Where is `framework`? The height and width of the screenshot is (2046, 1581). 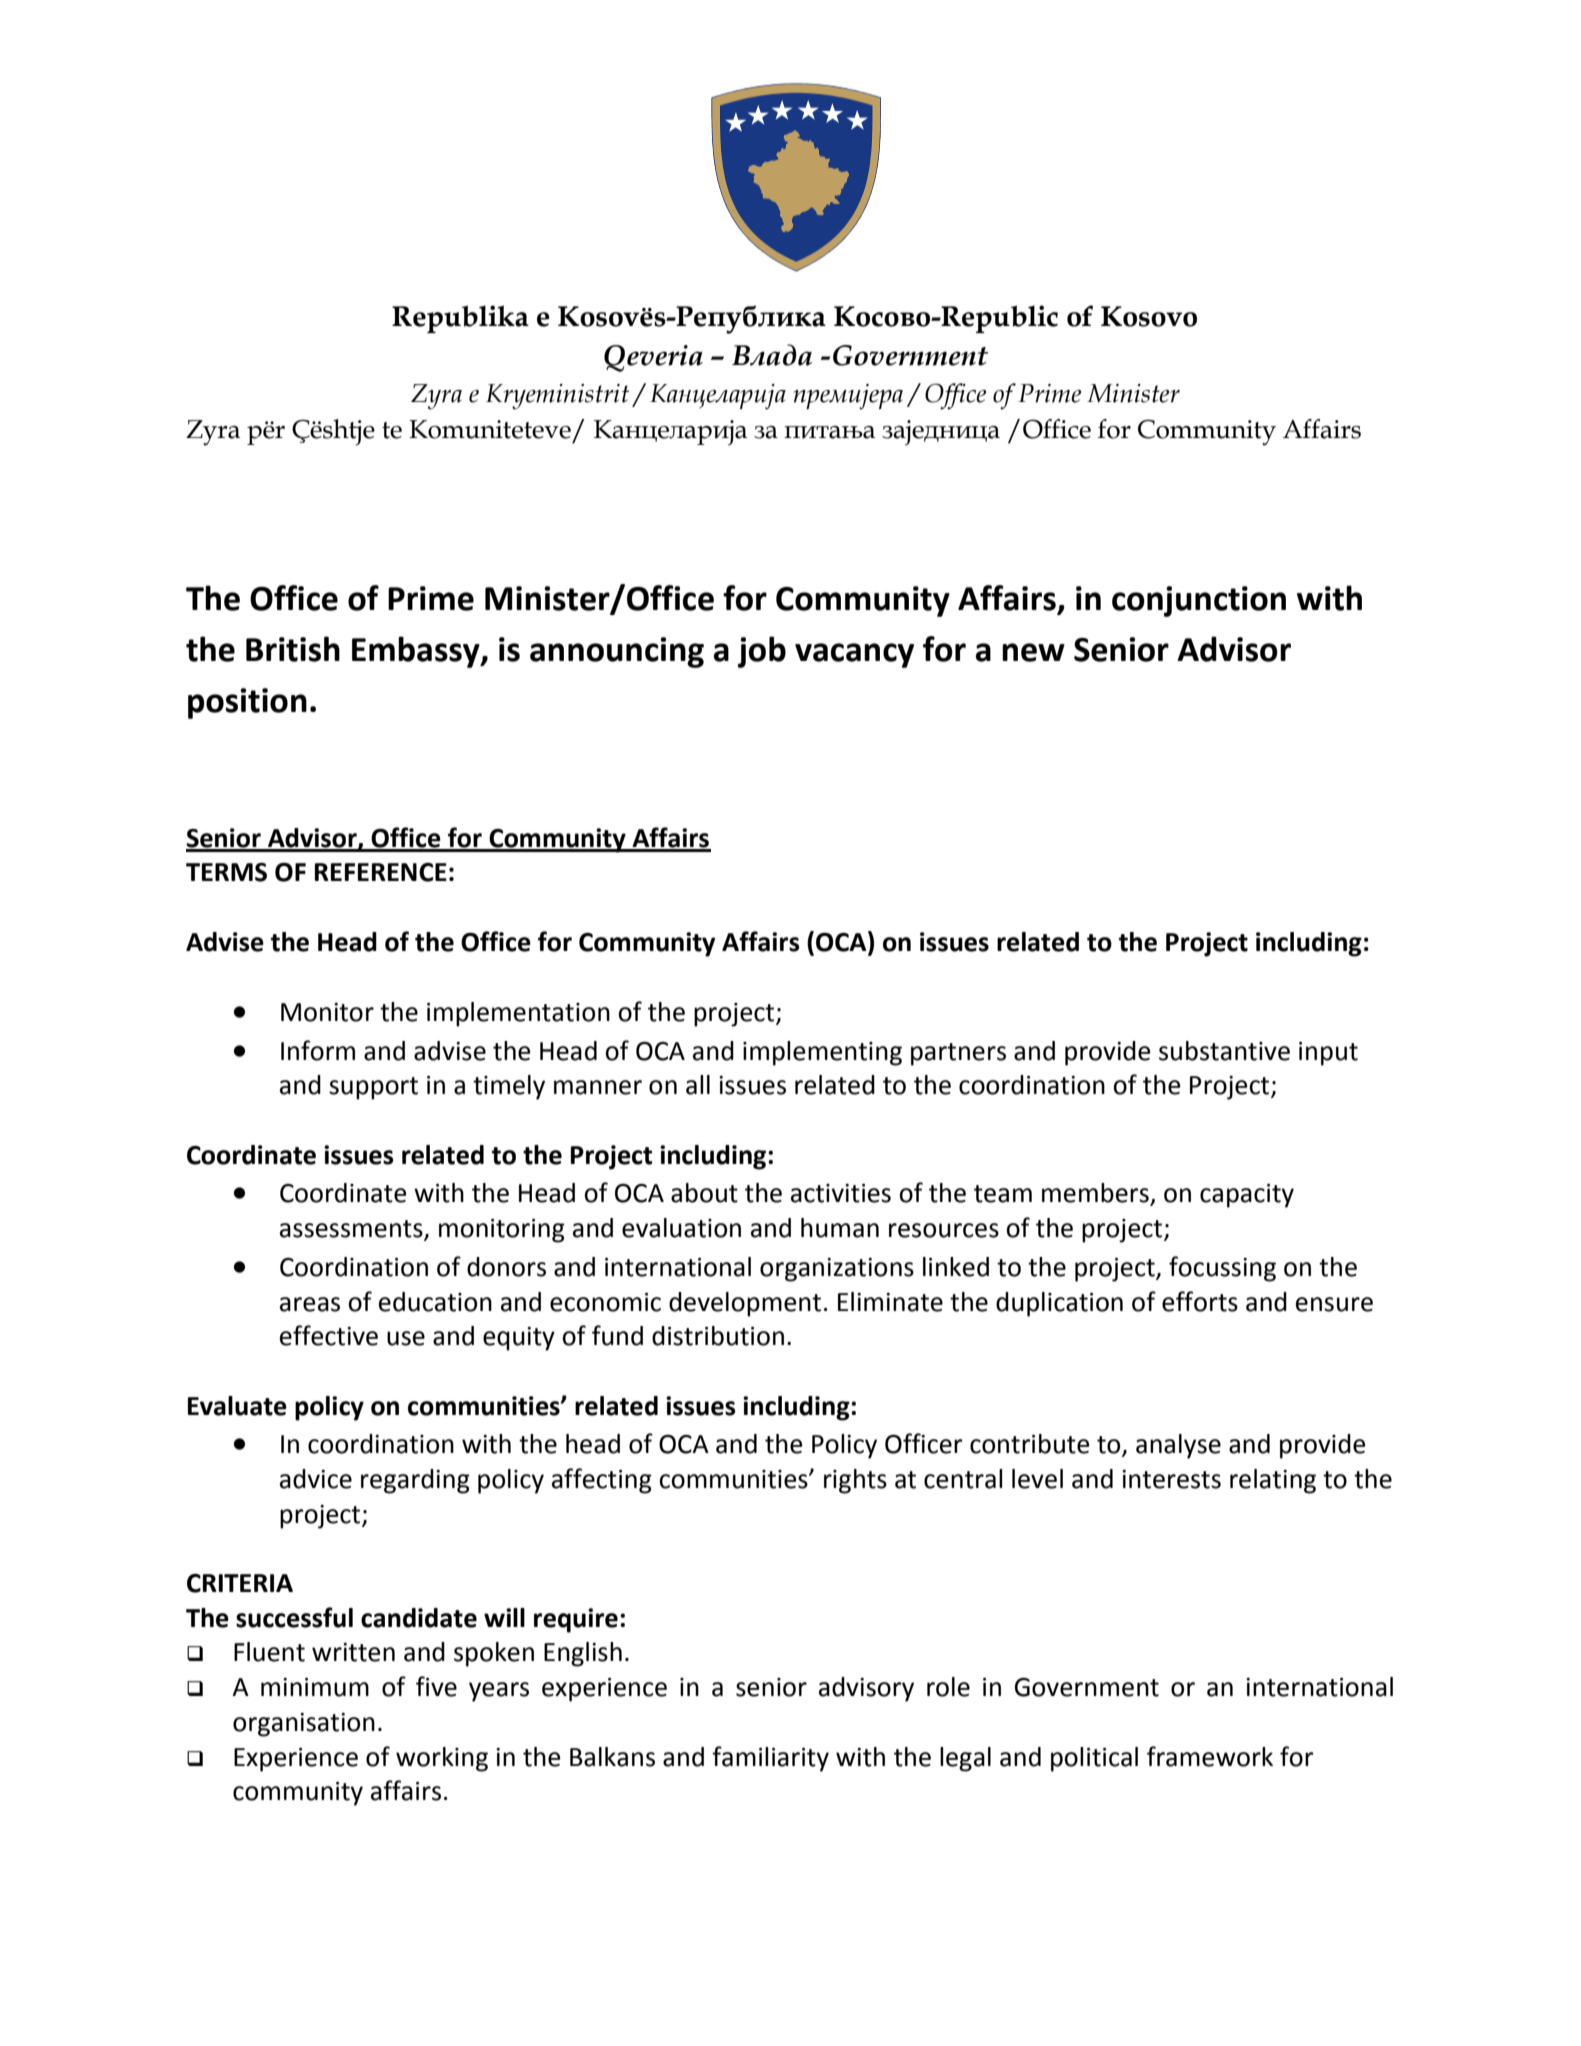
framework is located at coordinates (1210, 1756).
